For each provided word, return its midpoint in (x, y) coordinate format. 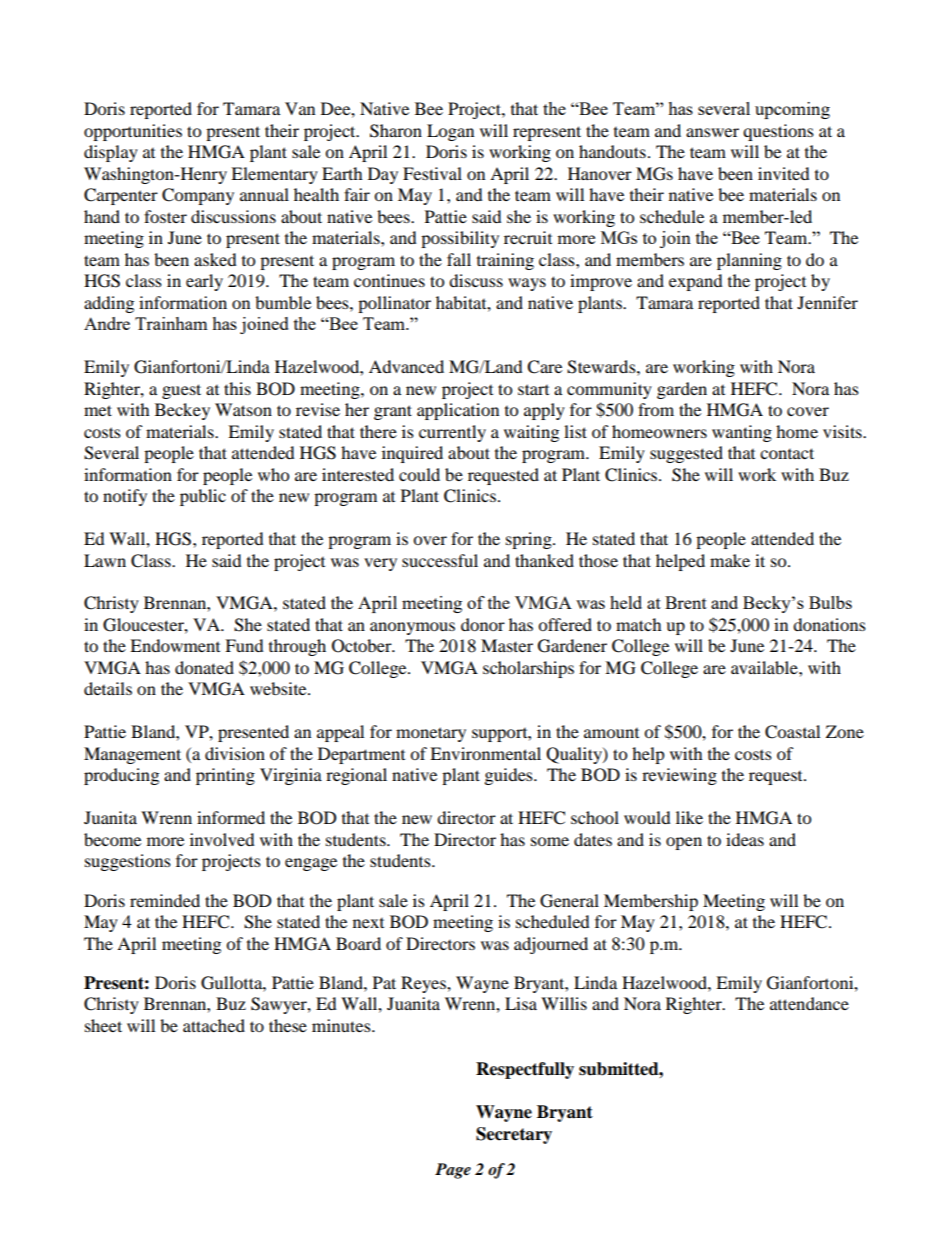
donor (483, 624)
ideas (745, 839)
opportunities (133, 132)
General (569, 901)
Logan (450, 132)
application (458, 411)
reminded (165, 900)
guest (181, 391)
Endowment (175, 645)
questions (778, 132)
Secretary (514, 1135)
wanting (742, 433)
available (765, 667)
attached (214, 1025)
